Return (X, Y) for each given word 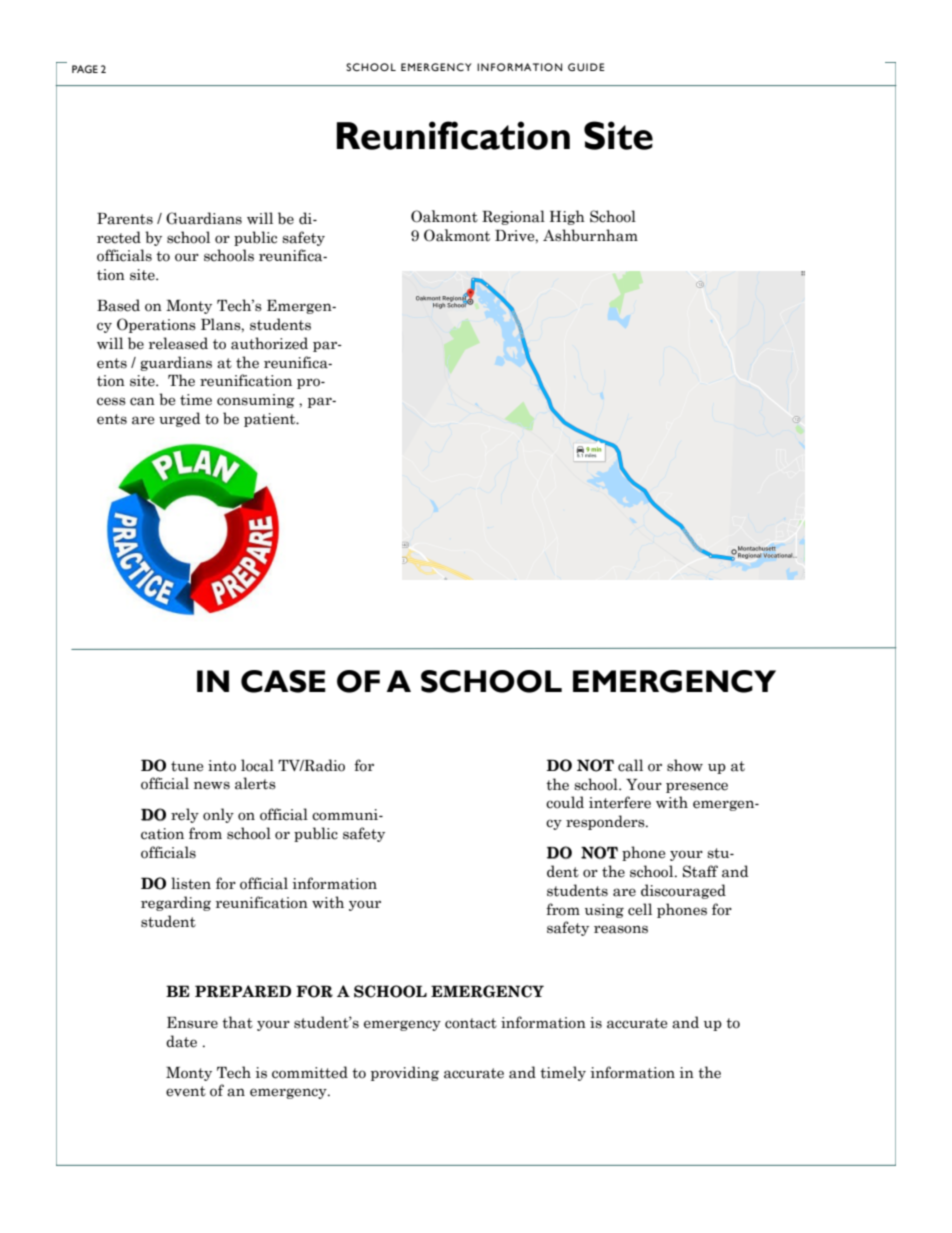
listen (191, 883)
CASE (283, 681)
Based (118, 305)
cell (640, 909)
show (685, 765)
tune (187, 766)
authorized (269, 343)
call (630, 765)
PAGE (85, 69)
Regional (513, 217)
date (181, 1041)
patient (271, 420)
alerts (255, 783)
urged (179, 419)
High (567, 217)
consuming (256, 401)
